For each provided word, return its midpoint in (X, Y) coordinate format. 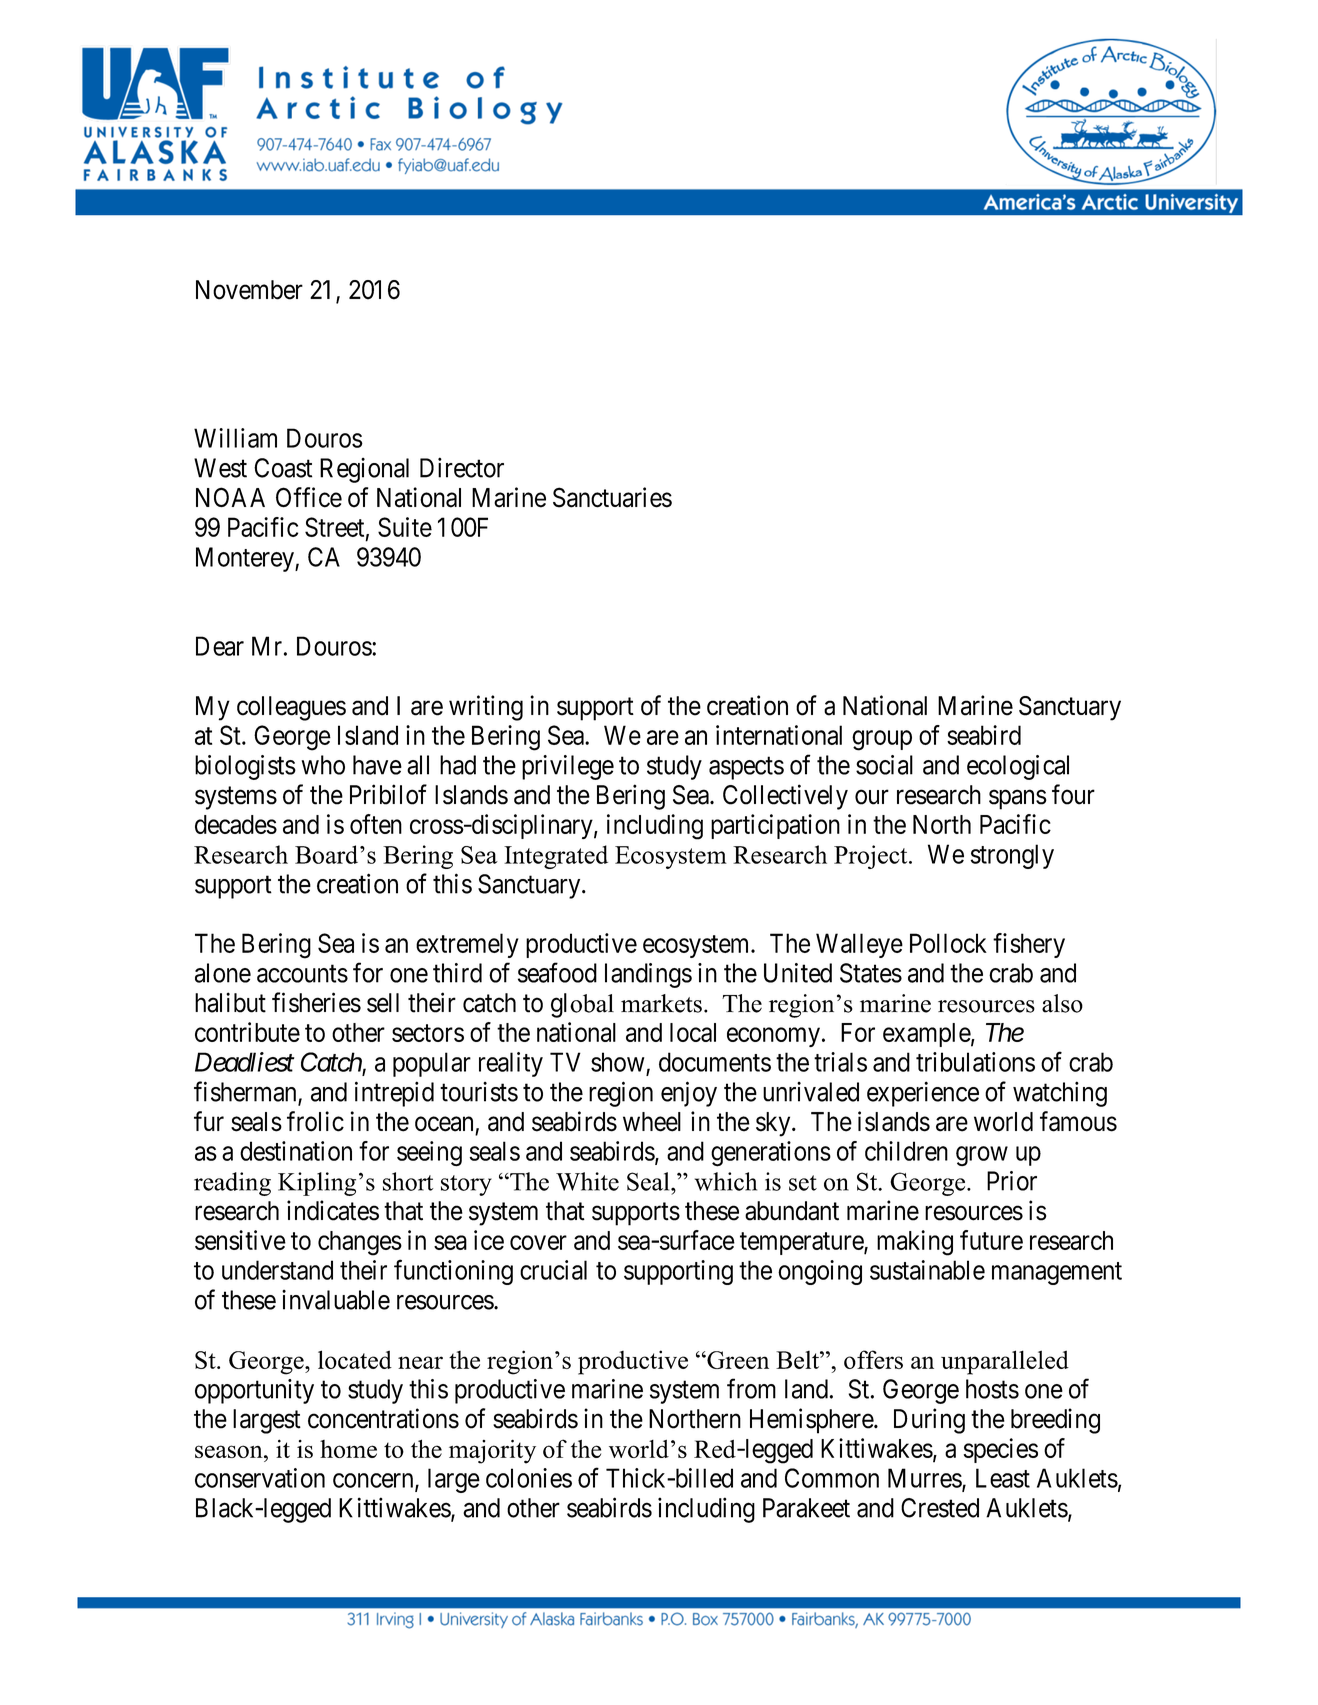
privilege (568, 767)
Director (462, 467)
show (618, 1062)
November (249, 290)
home (348, 1449)
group (882, 740)
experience (923, 1094)
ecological (1018, 767)
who (323, 765)
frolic (315, 1121)
